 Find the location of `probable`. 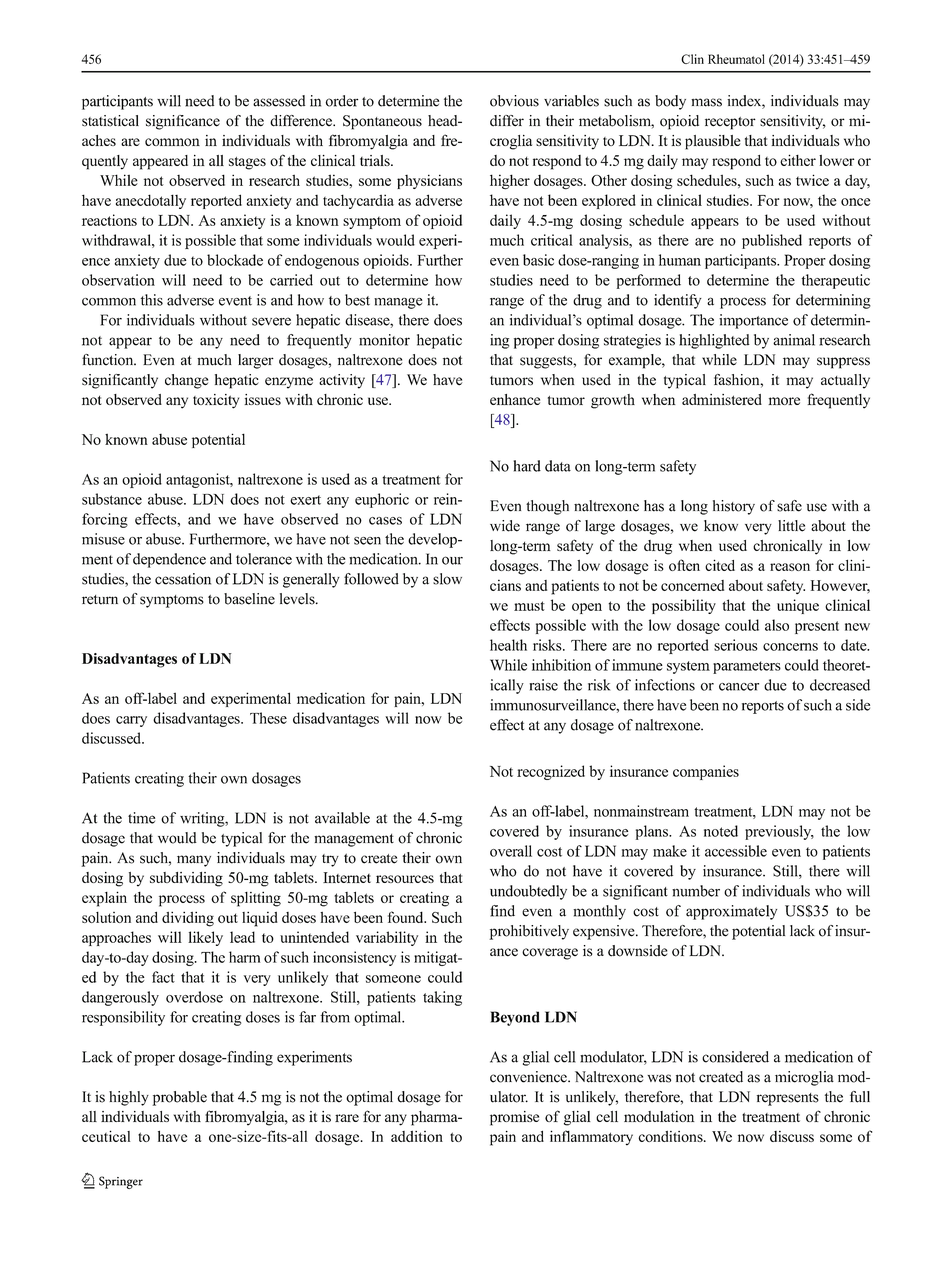

probable is located at coordinates (179, 1098).
